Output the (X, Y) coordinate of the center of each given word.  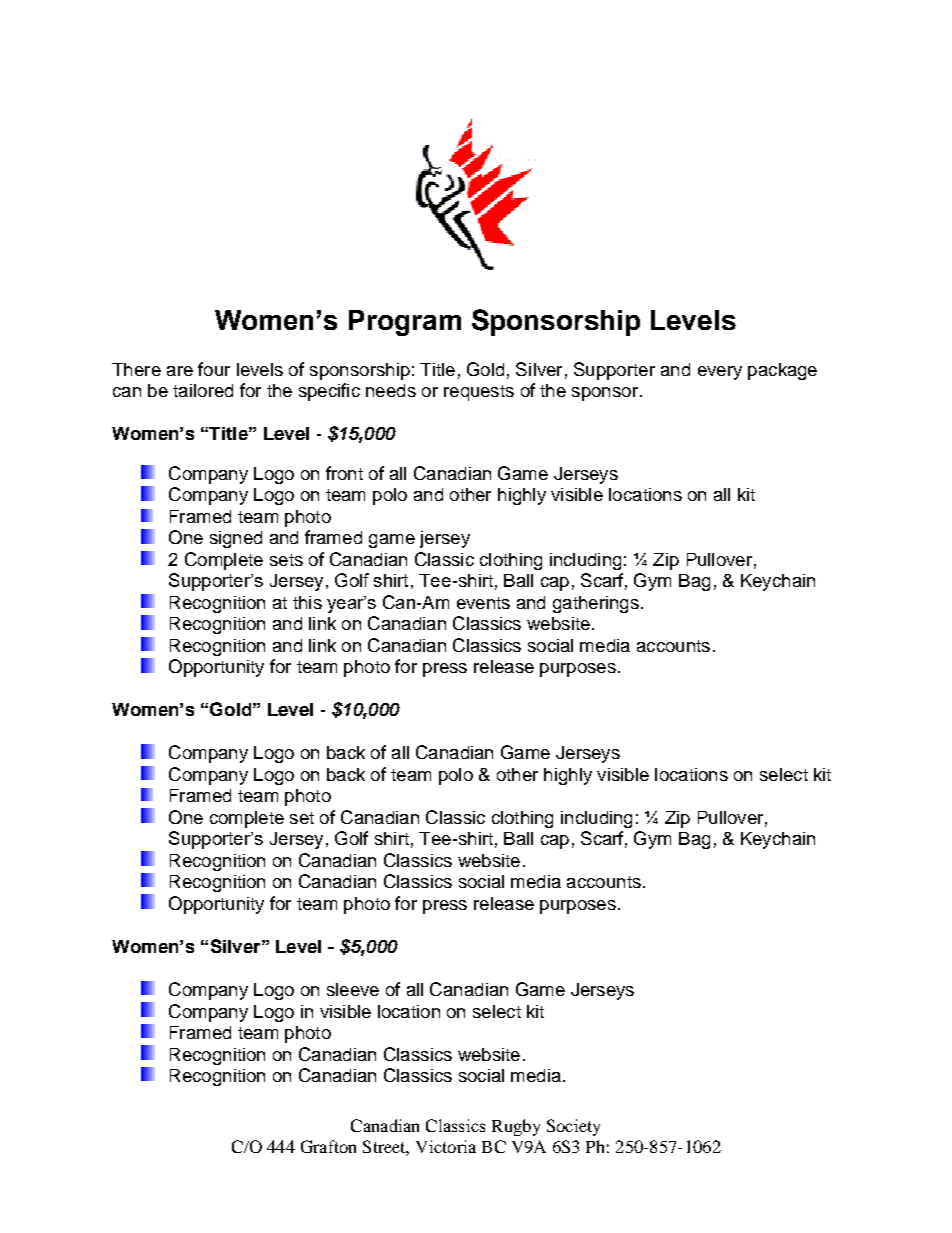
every (720, 373)
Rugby (516, 1127)
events (483, 603)
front (344, 473)
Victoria (446, 1146)
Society (573, 1127)
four (214, 369)
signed (236, 539)
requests (479, 393)
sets (286, 560)
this (307, 602)
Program (405, 323)
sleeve (353, 989)
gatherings (596, 604)
